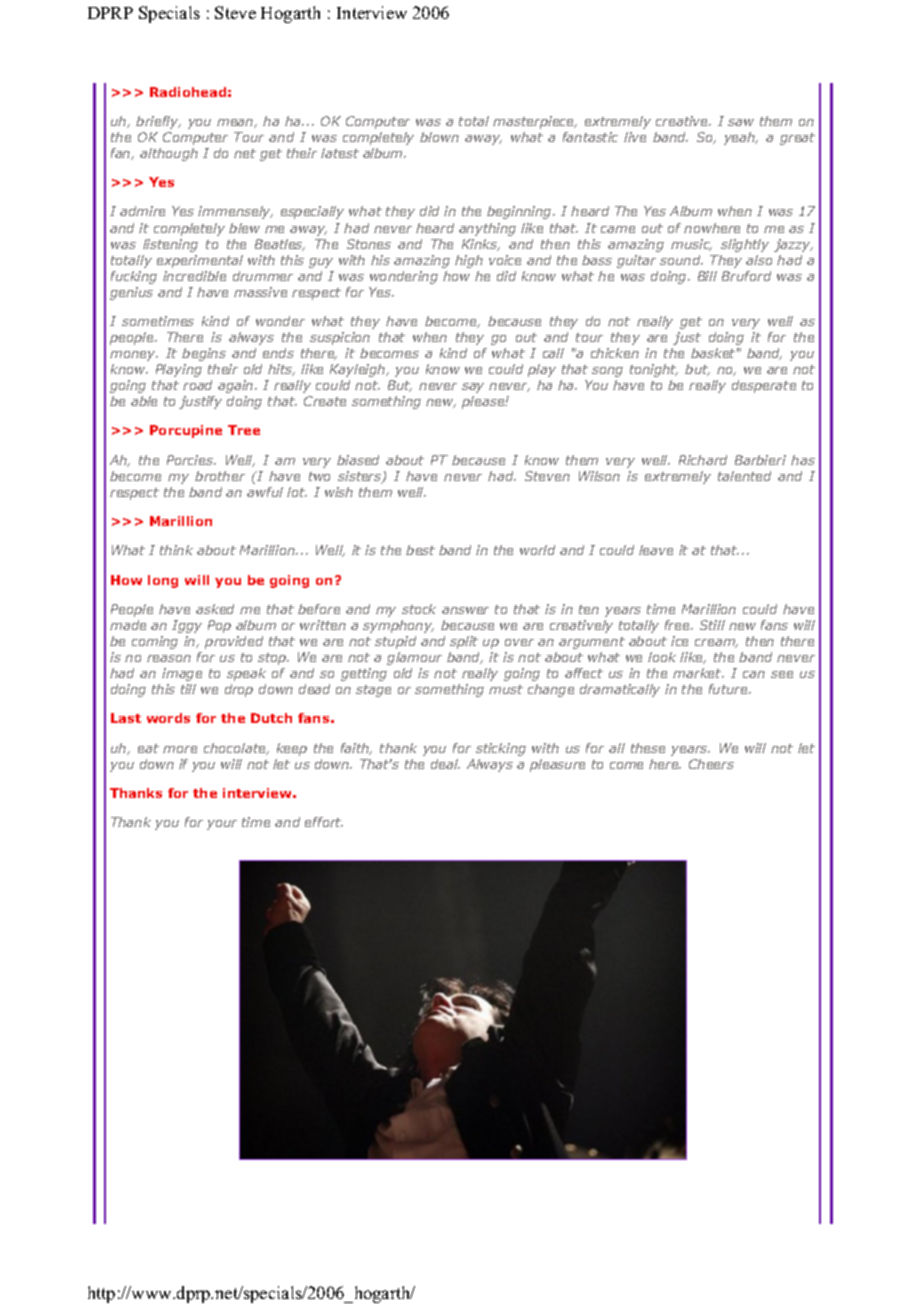 The height and width of the document is (1308, 924). What do you see at coordinates (222, 825) in the document?
I see `your` at bounding box center [222, 825].
